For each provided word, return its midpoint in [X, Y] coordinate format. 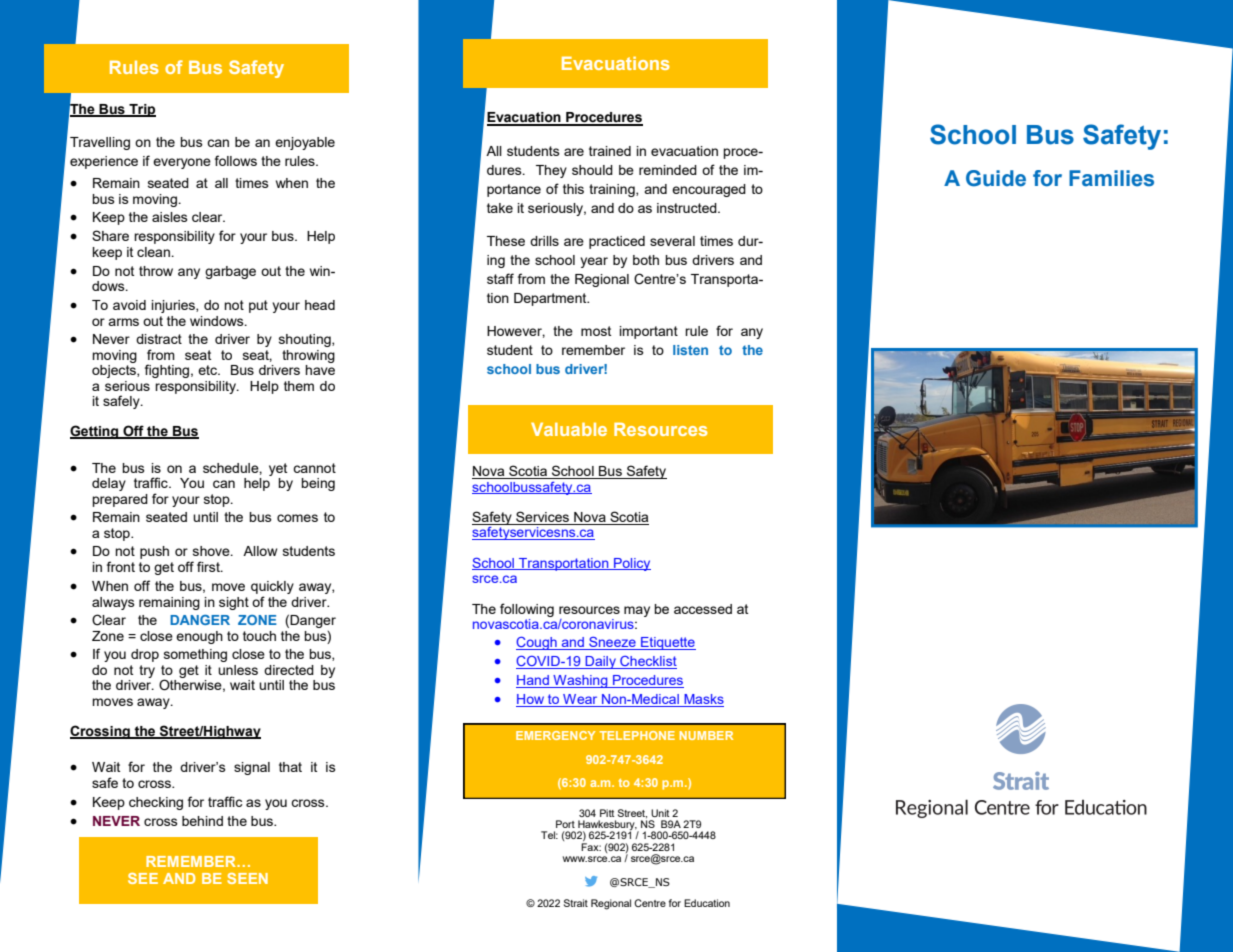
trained [610, 151]
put [258, 306]
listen [690, 350]
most [596, 331]
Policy [631, 564]
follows [236, 160]
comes [297, 518]
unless [238, 670]
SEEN [247, 878]
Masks [703, 700]
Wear [580, 700]
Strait [576, 903]
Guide [996, 178]
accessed [703, 609]
